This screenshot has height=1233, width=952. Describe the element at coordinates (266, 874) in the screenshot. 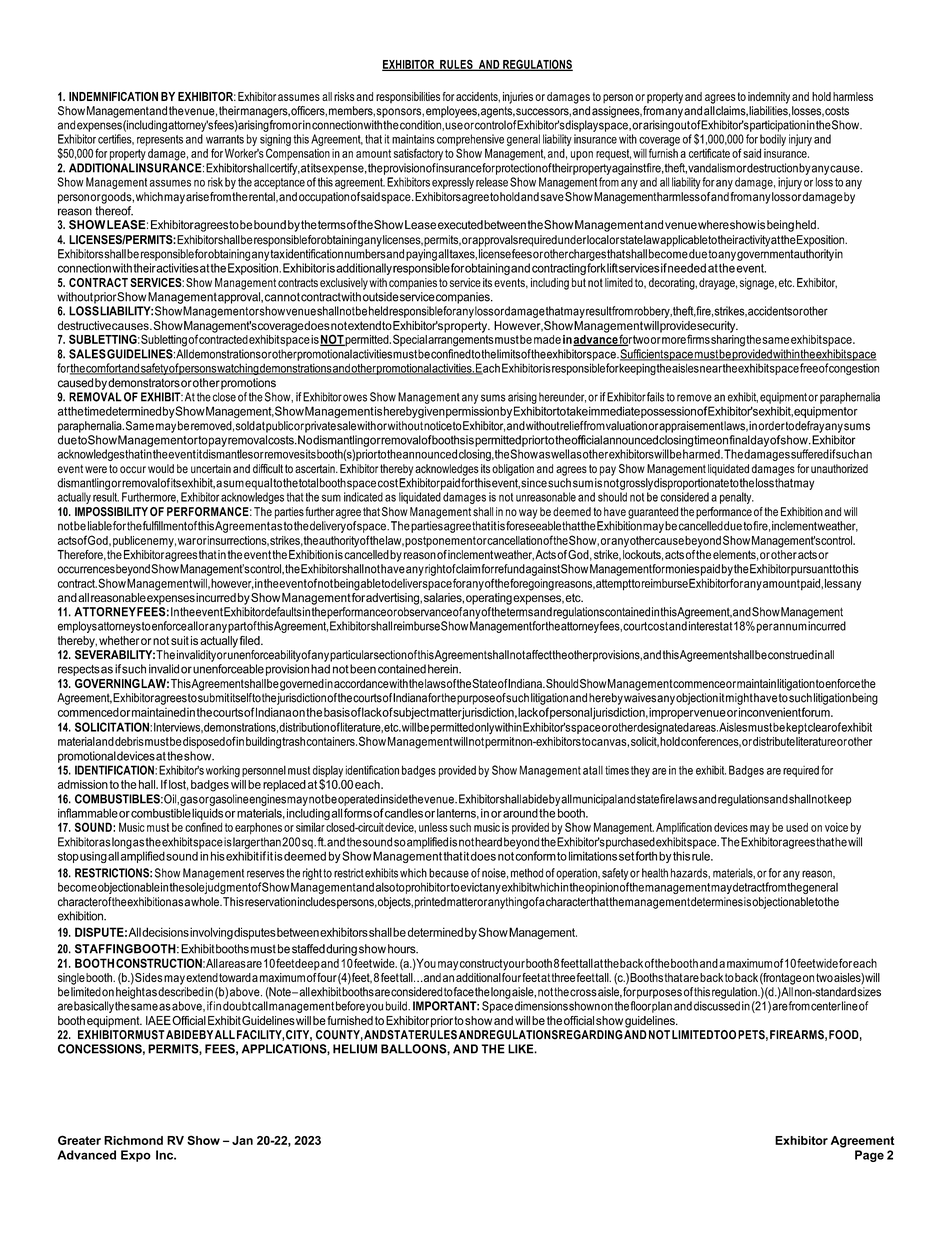

I see `reserves` at that location.
